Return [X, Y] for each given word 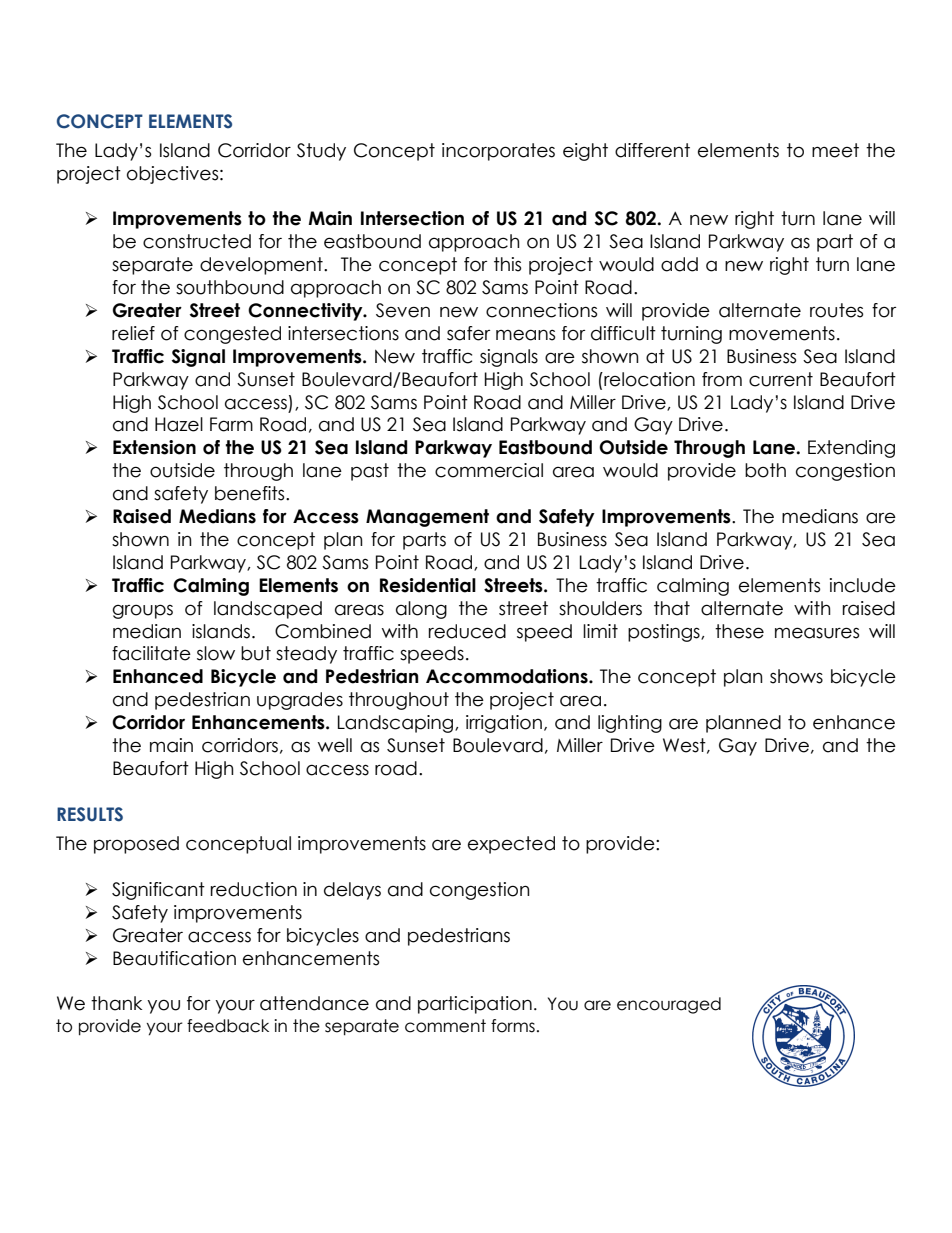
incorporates [498, 152]
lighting [630, 724]
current [781, 379]
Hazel [179, 424]
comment [445, 1026]
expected [511, 845]
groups [143, 611]
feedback [228, 1026]
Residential [428, 585]
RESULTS [90, 814]
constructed [197, 241]
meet [835, 150]
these [739, 631]
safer [468, 333]
